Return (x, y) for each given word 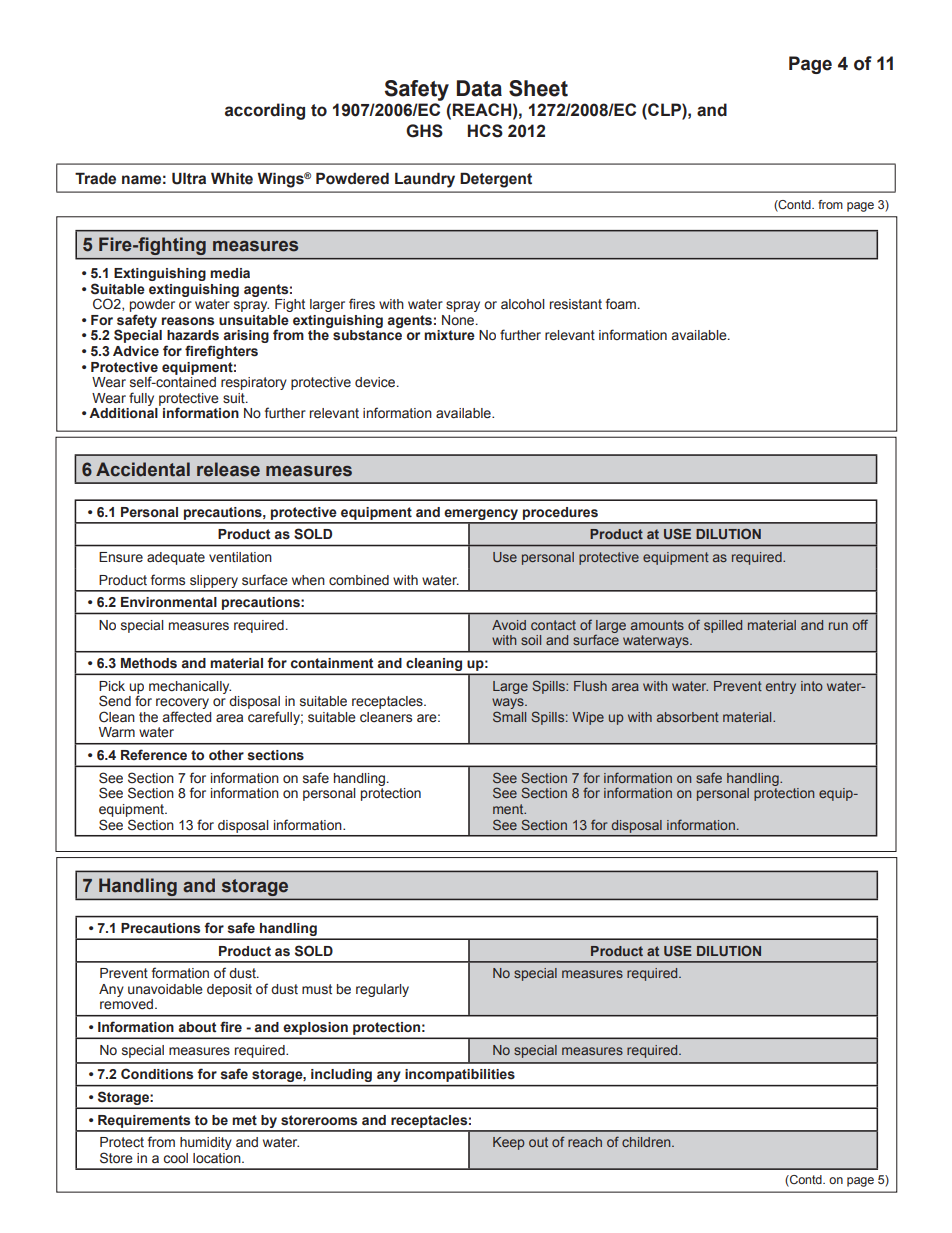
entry (781, 687)
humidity (206, 1143)
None (459, 320)
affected (187, 717)
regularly (382, 990)
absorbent (688, 717)
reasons (188, 321)
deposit (229, 990)
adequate (176, 558)
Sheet (538, 88)
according (265, 111)
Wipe (588, 718)
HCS (485, 131)
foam (622, 303)
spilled (723, 626)
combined (359, 580)
